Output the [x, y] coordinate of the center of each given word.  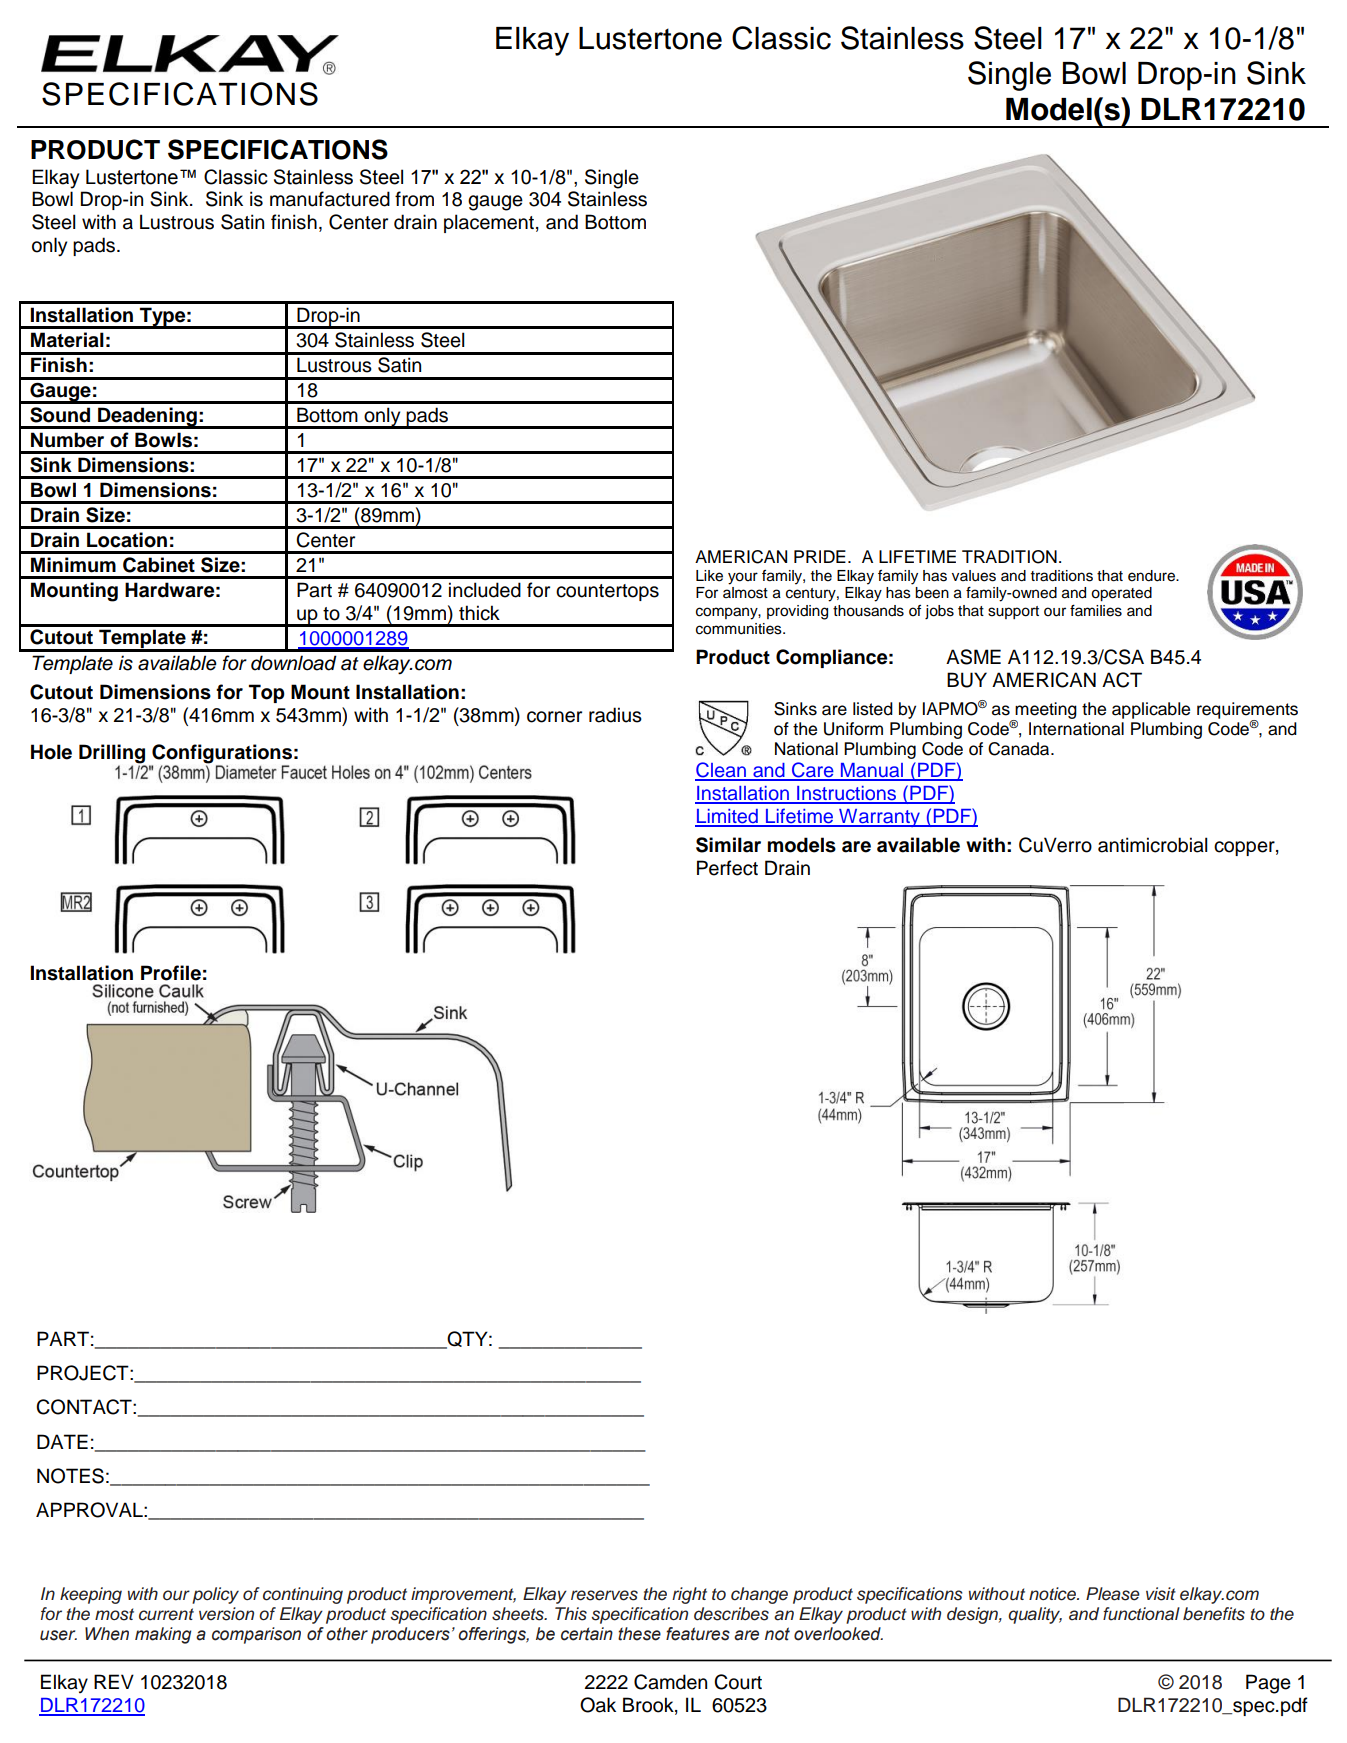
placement [489, 223]
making [163, 1635]
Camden [670, 1682]
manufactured [330, 199]
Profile [171, 973]
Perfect [727, 868]
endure [1152, 576]
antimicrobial [1153, 845]
